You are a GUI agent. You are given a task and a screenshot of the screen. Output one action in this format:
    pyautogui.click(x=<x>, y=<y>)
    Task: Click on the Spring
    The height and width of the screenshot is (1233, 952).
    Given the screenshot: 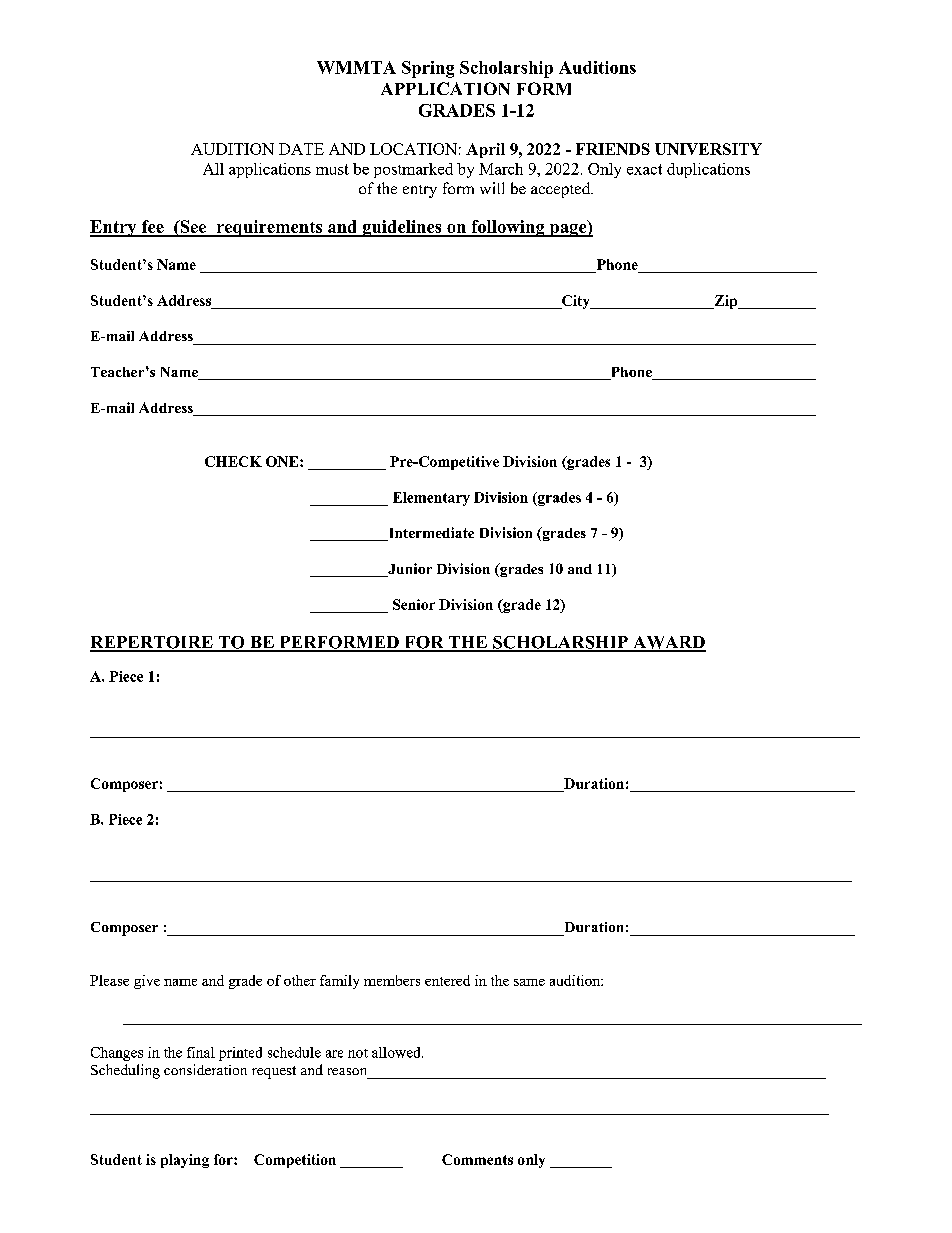 What is the action you would take?
    pyautogui.click(x=428, y=69)
